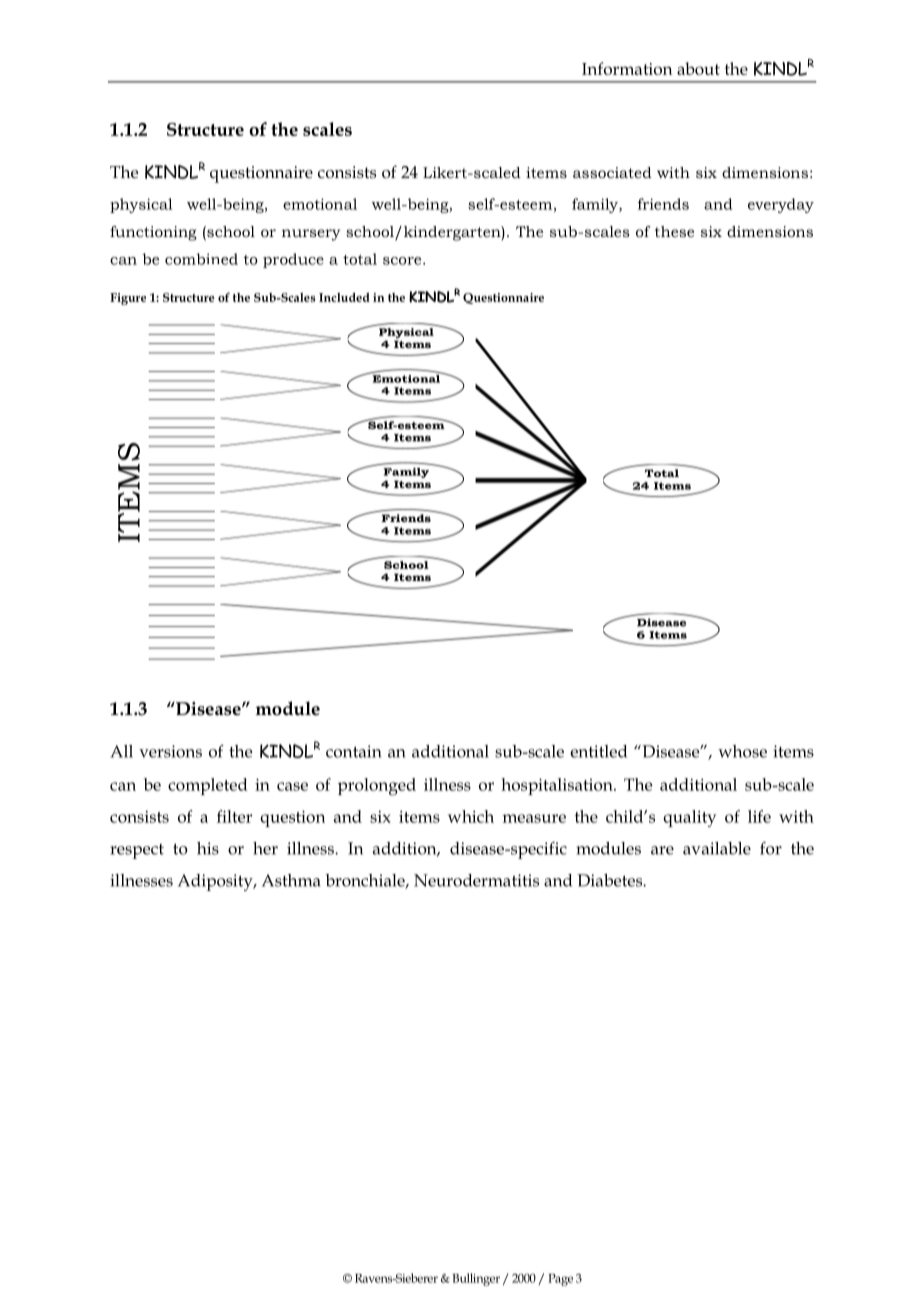  Describe the element at coordinates (698, 68) in the screenshot. I see `about` at that location.
